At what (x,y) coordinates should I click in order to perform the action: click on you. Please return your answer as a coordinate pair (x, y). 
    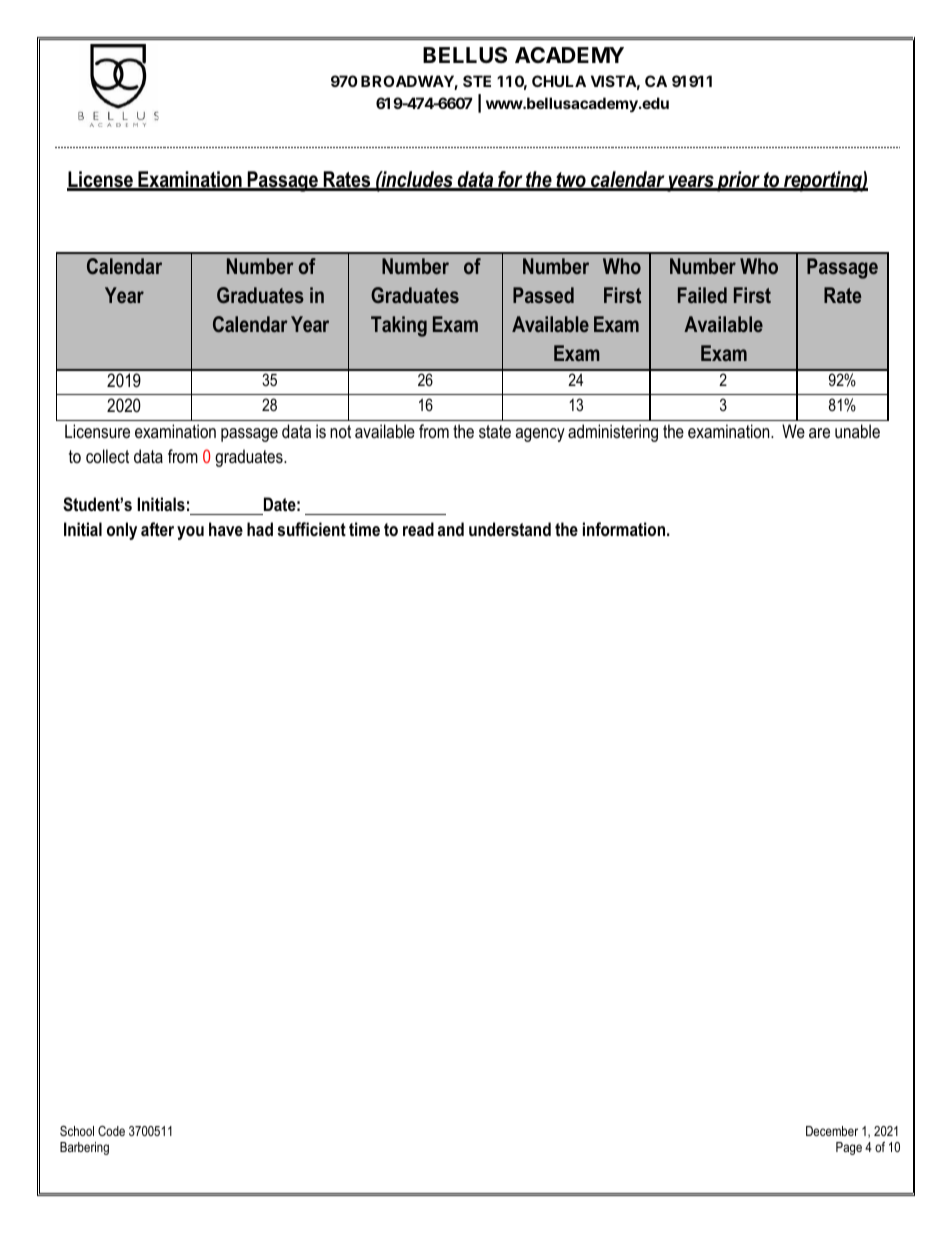
    Looking at the image, I should click on (190, 533).
